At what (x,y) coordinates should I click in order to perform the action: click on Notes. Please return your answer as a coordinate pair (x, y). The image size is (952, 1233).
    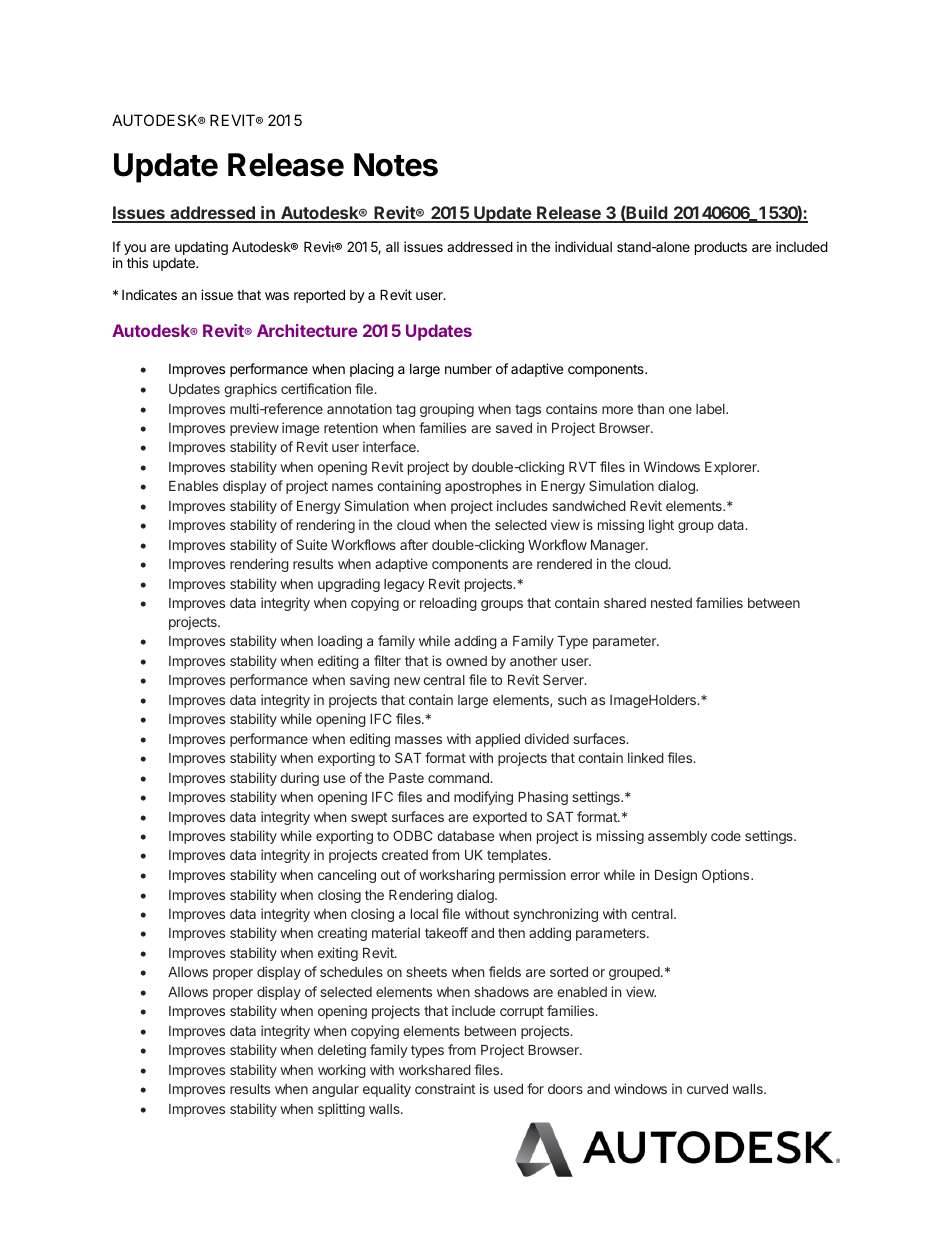
    Looking at the image, I should click on (396, 165).
